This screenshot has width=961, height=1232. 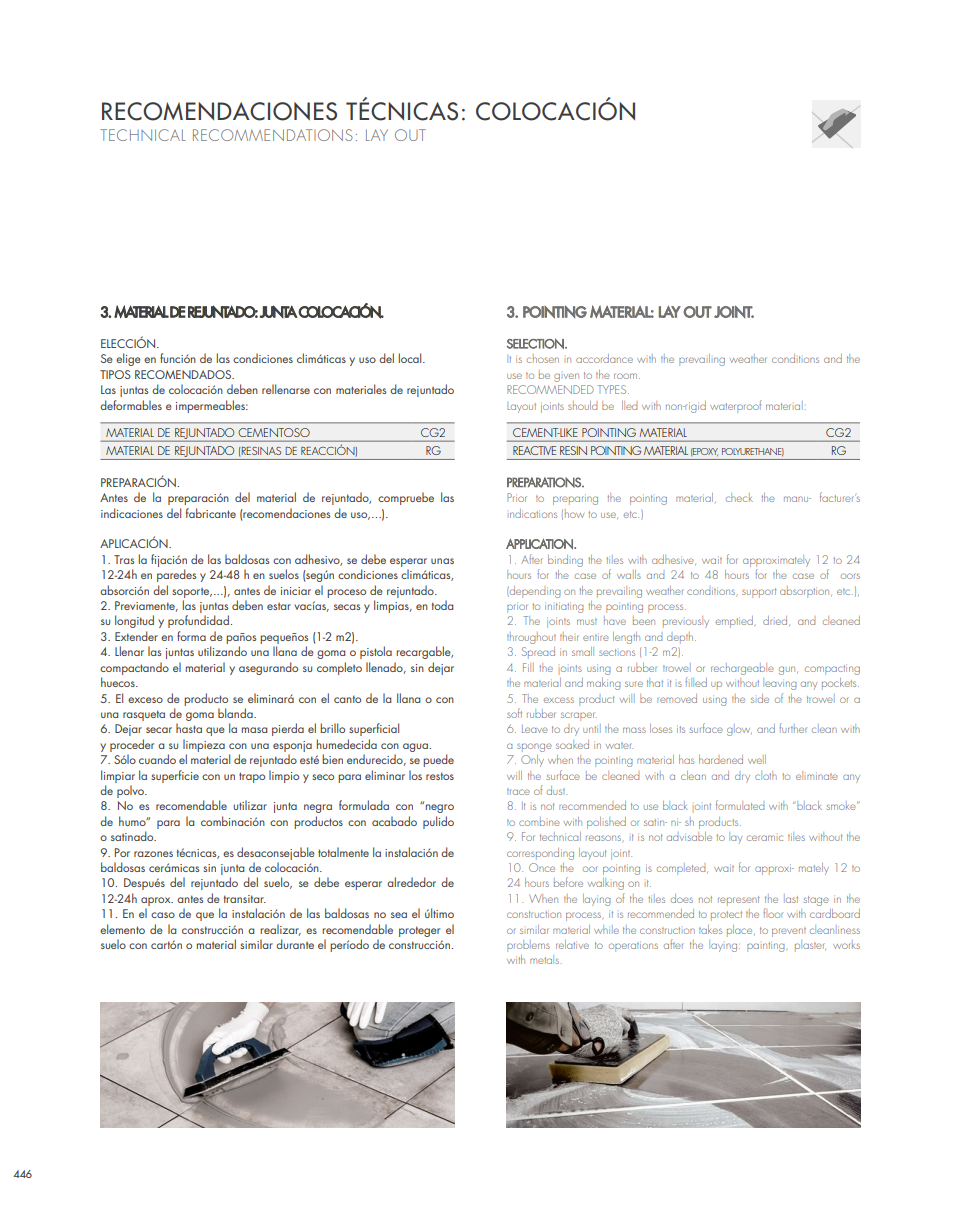 What do you see at coordinates (766, 775) in the screenshot?
I see `cloth` at bounding box center [766, 775].
